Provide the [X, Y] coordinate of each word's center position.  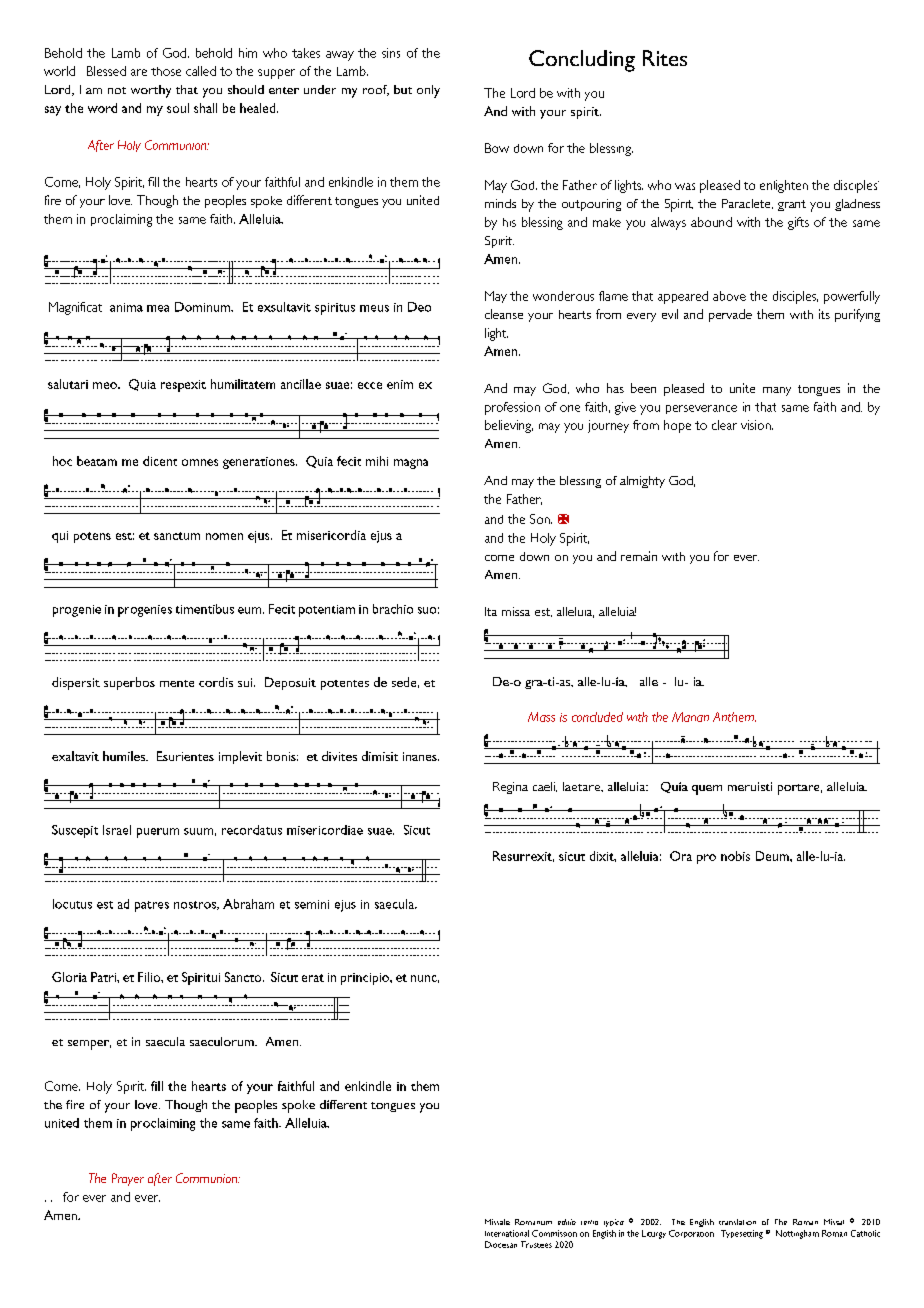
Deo [419, 307]
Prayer [128, 1179]
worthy [151, 91]
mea [158, 308]
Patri [104, 977]
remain [639, 556]
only [428, 91]
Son [541, 519]
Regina [510, 788]
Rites [665, 58]
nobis [735, 856]
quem [707, 790]
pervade [730, 315]
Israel [117, 830]
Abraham [248, 904]
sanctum [177, 536]
